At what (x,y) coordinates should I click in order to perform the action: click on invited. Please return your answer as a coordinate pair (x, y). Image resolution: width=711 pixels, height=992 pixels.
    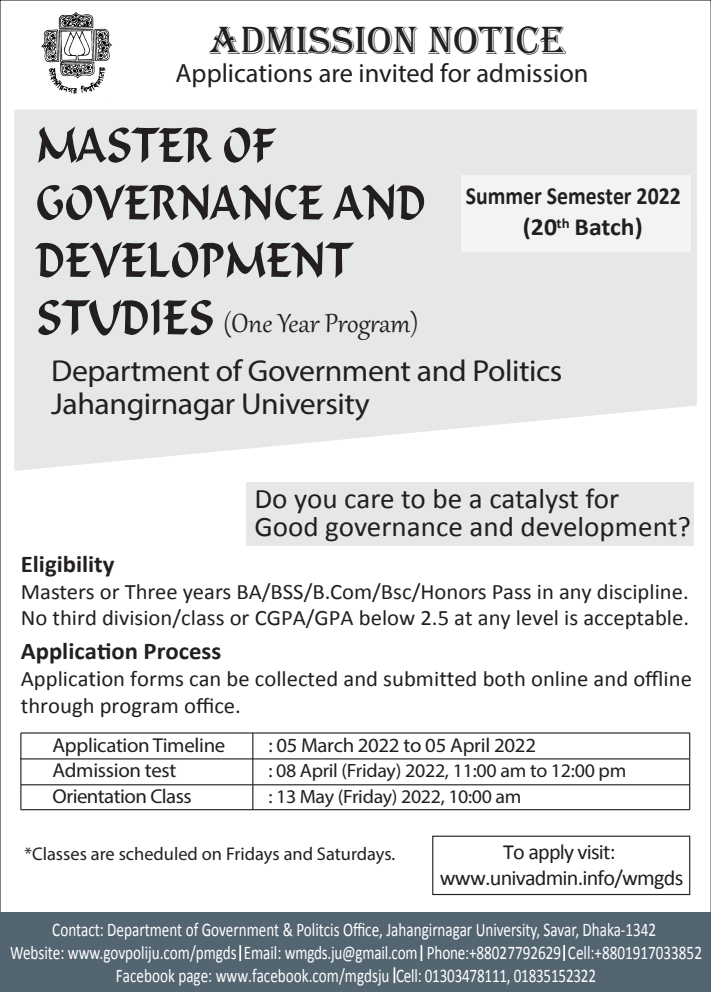
    Looking at the image, I should click on (396, 73).
